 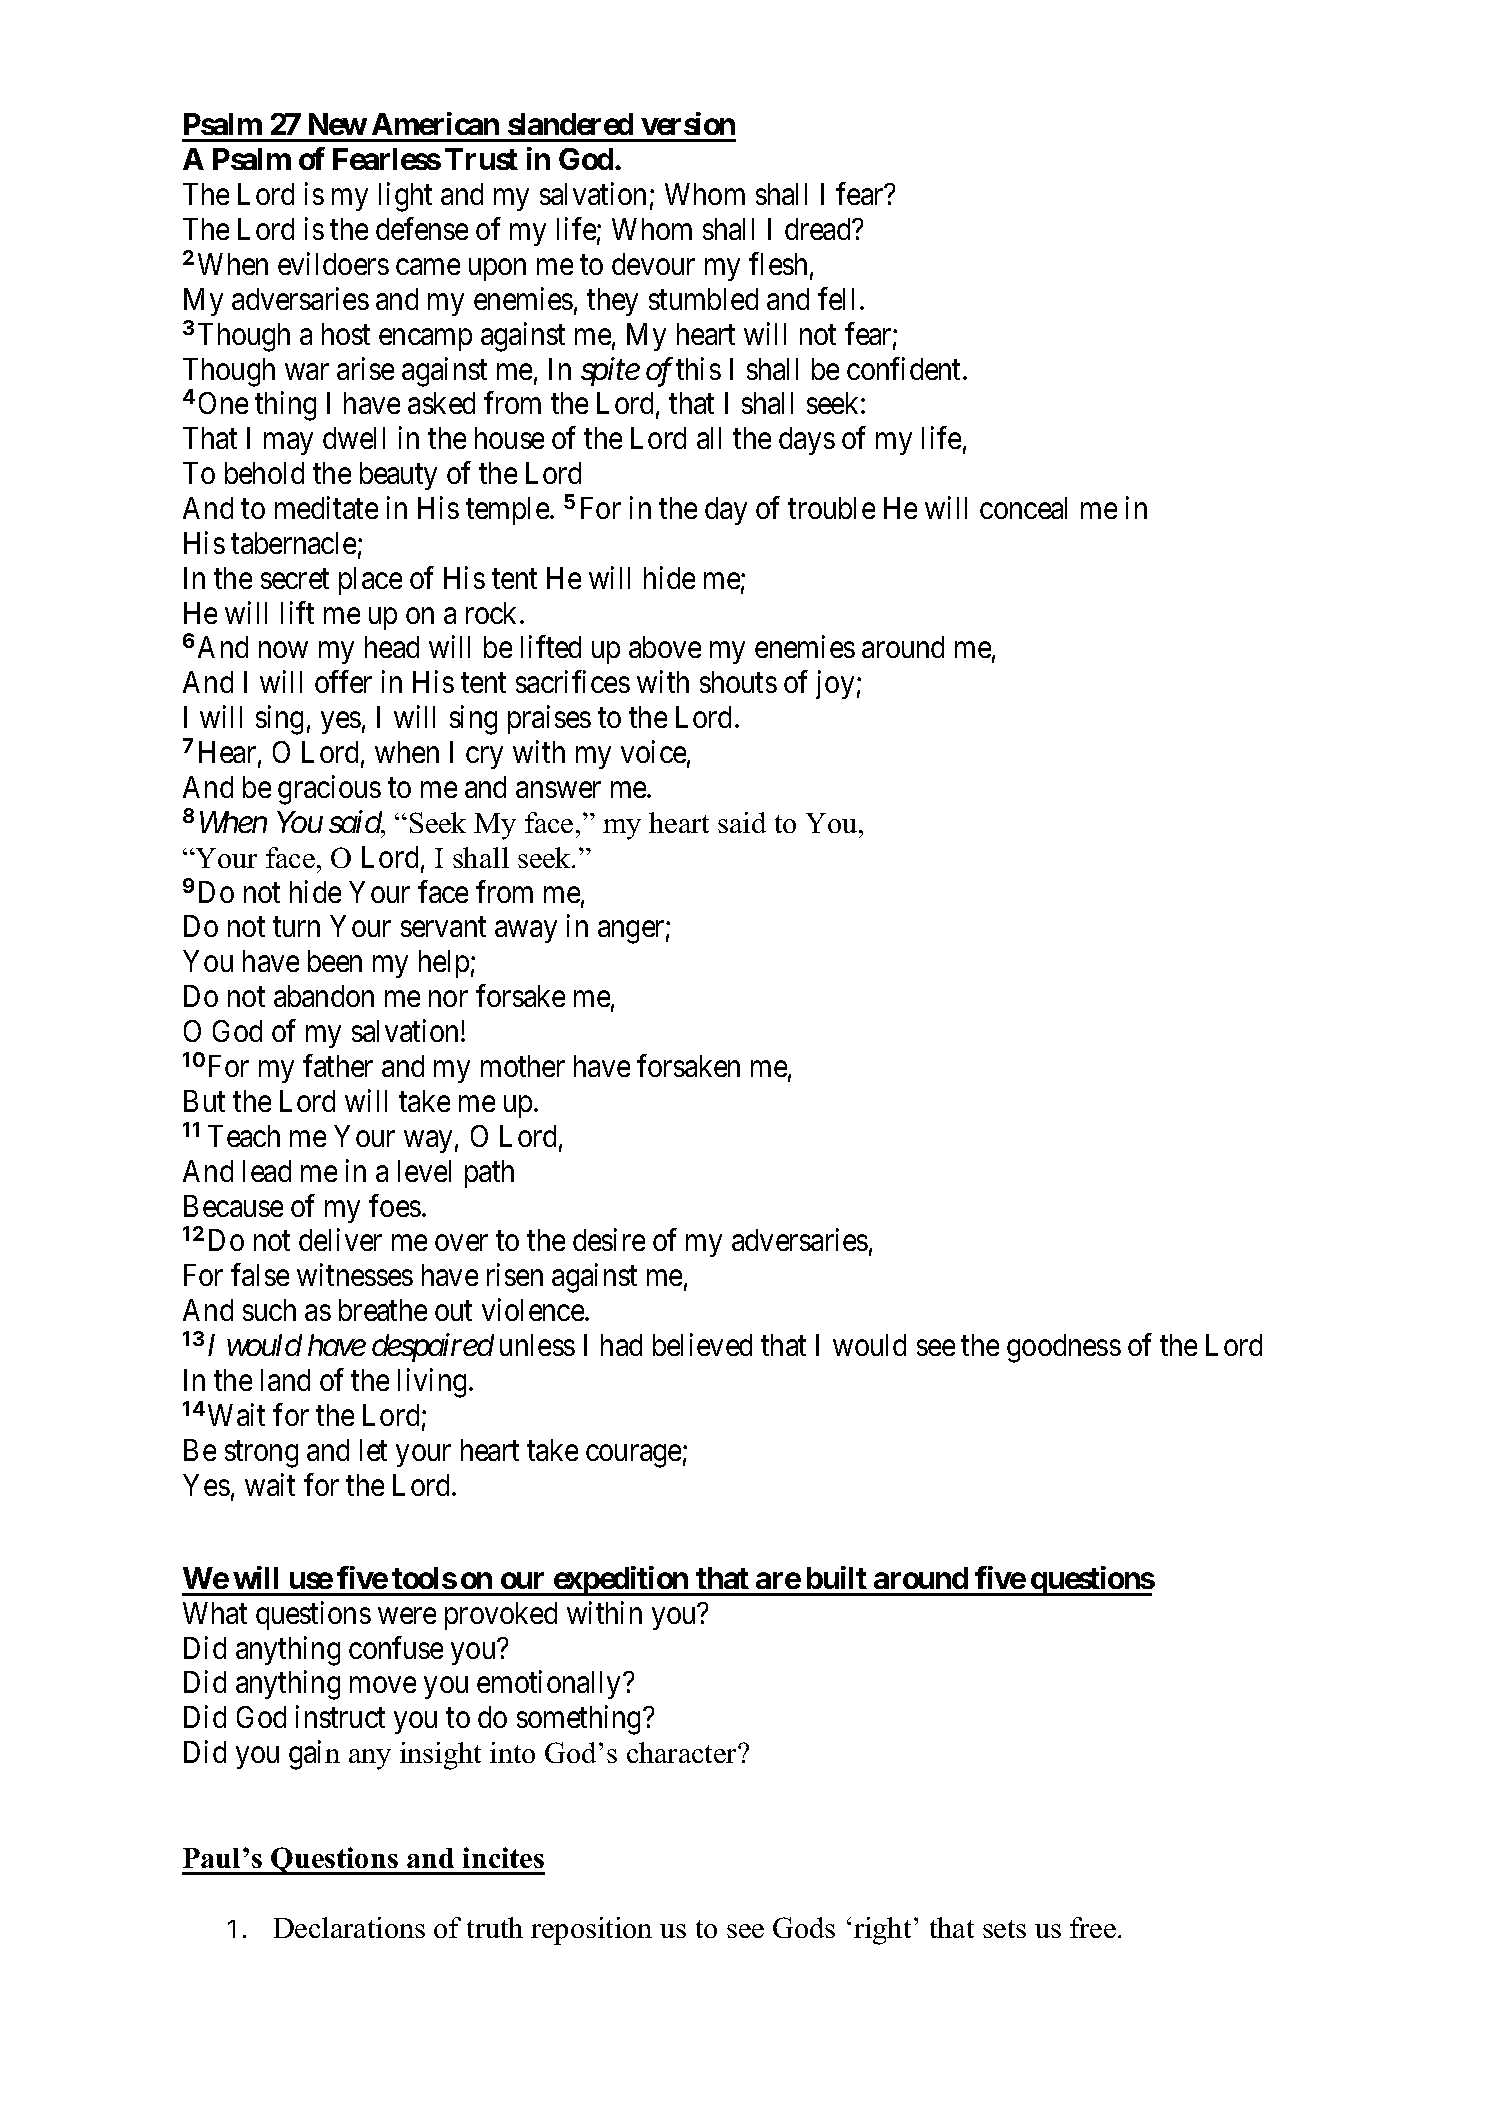 What do you see at coordinates (333, 263) in the page?
I see `evildoers` at bounding box center [333, 263].
